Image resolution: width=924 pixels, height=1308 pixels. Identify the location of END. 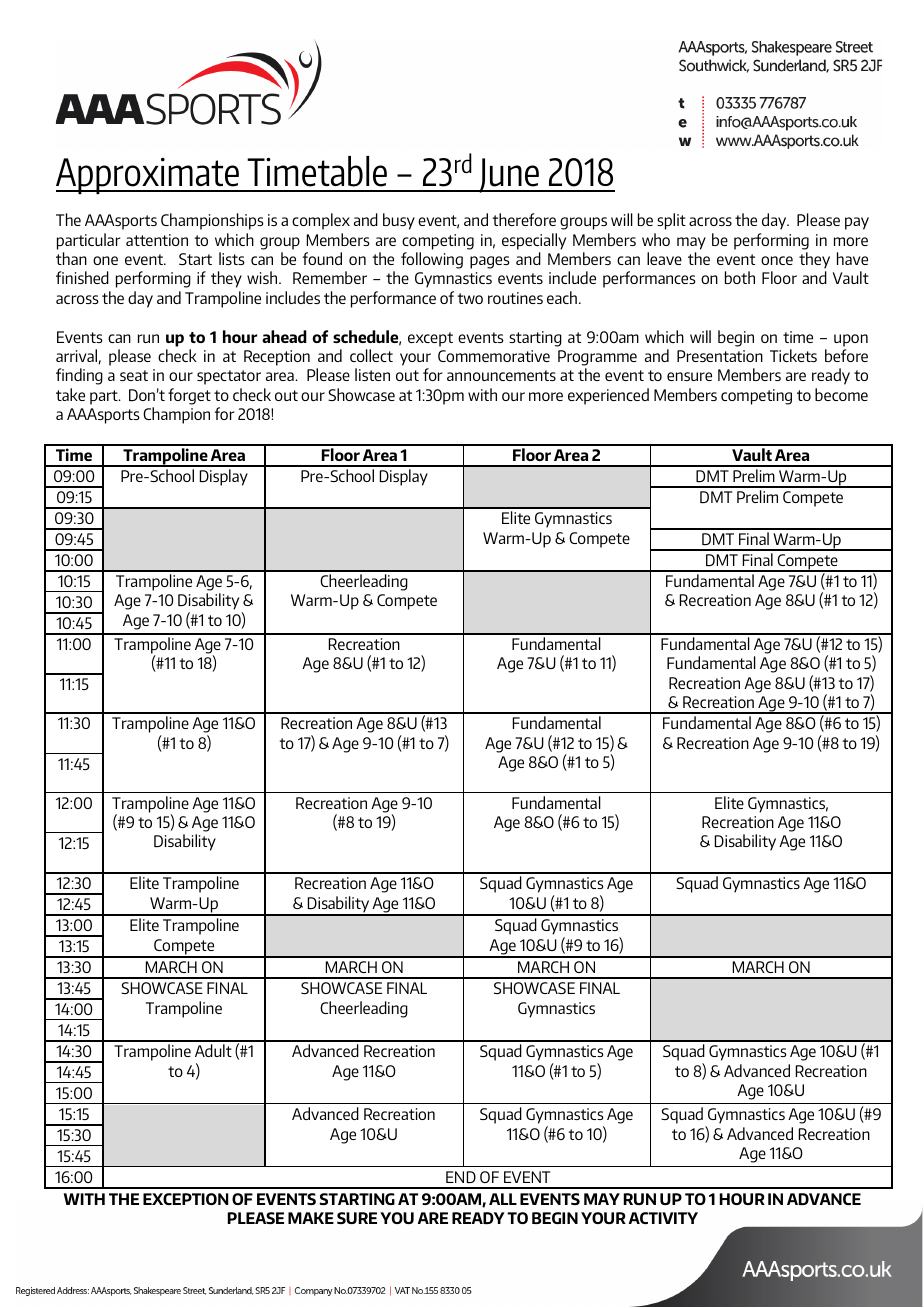
(461, 1177).
